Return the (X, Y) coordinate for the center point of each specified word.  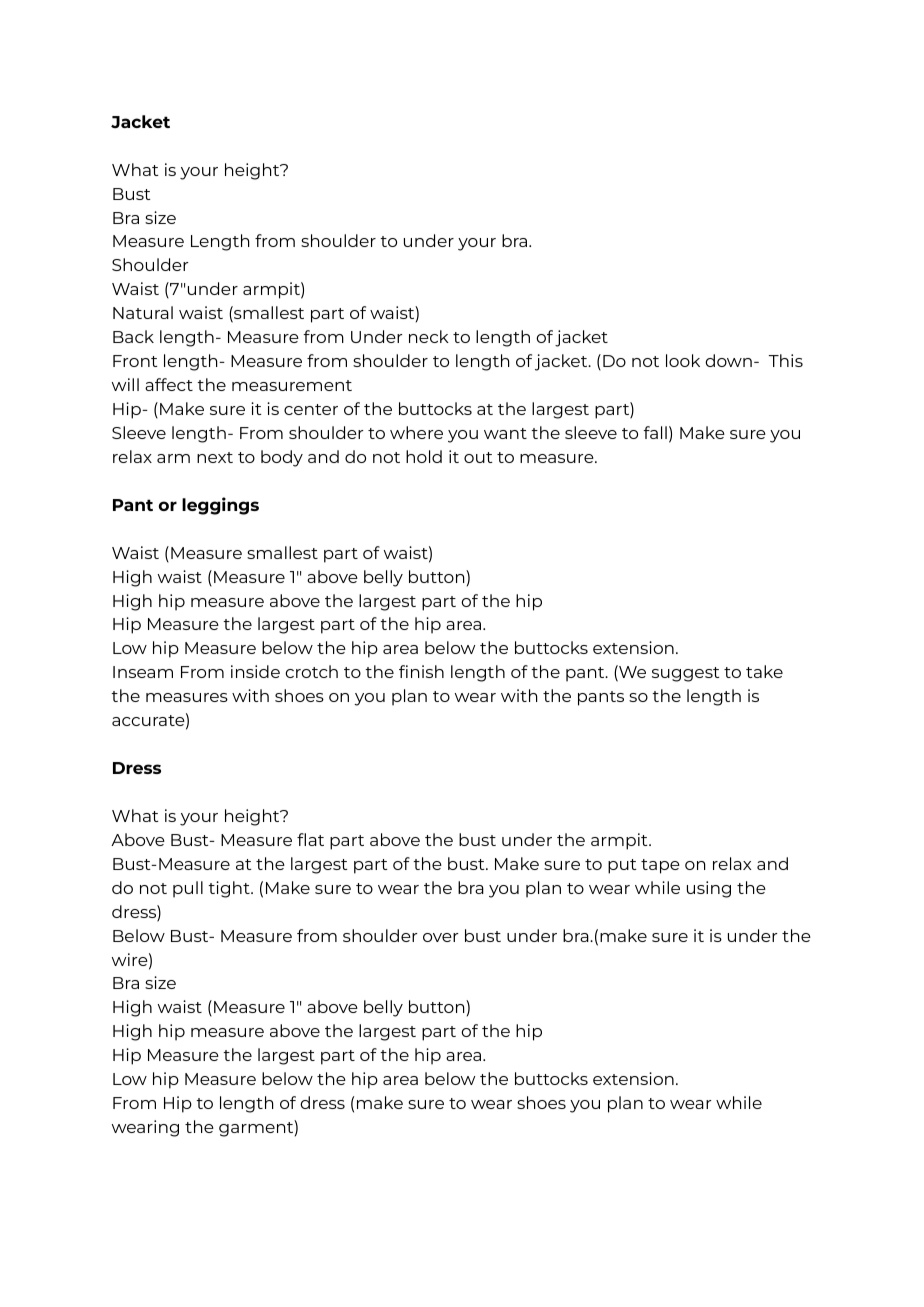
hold (424, 456)
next (215, 457)
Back (133, 336)
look (683, 360)
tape (660, 866)
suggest (686, 674)
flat (310, 839)
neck (429, 336)
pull (188, 889)
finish (421, 671)
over (440, 937)
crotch (311, 671)
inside (255, 671)
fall (655, 432)
